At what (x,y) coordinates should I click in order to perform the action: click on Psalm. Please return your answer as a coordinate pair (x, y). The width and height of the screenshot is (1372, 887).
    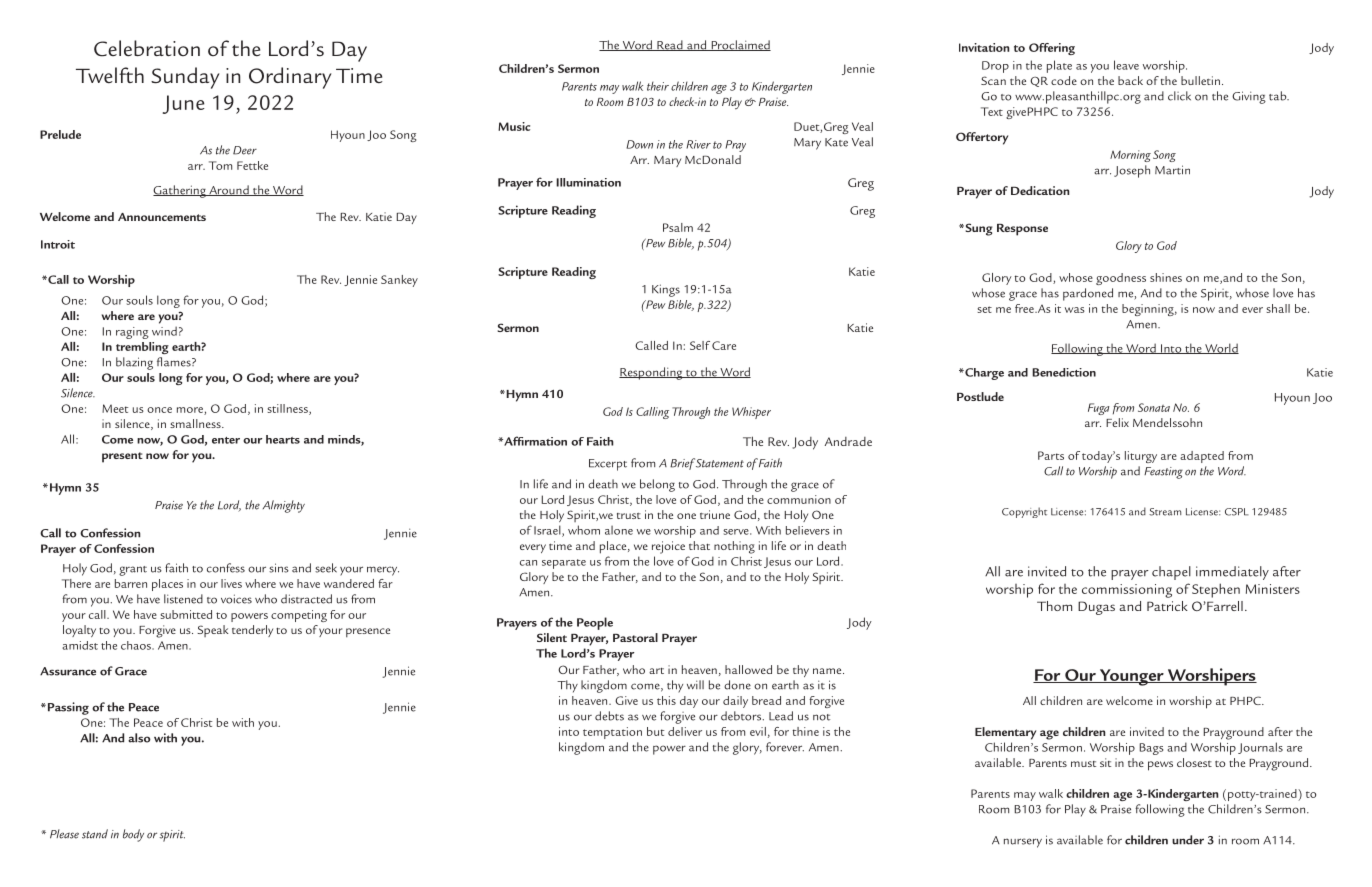
    Looking at the image, I should click on (678, 227).
